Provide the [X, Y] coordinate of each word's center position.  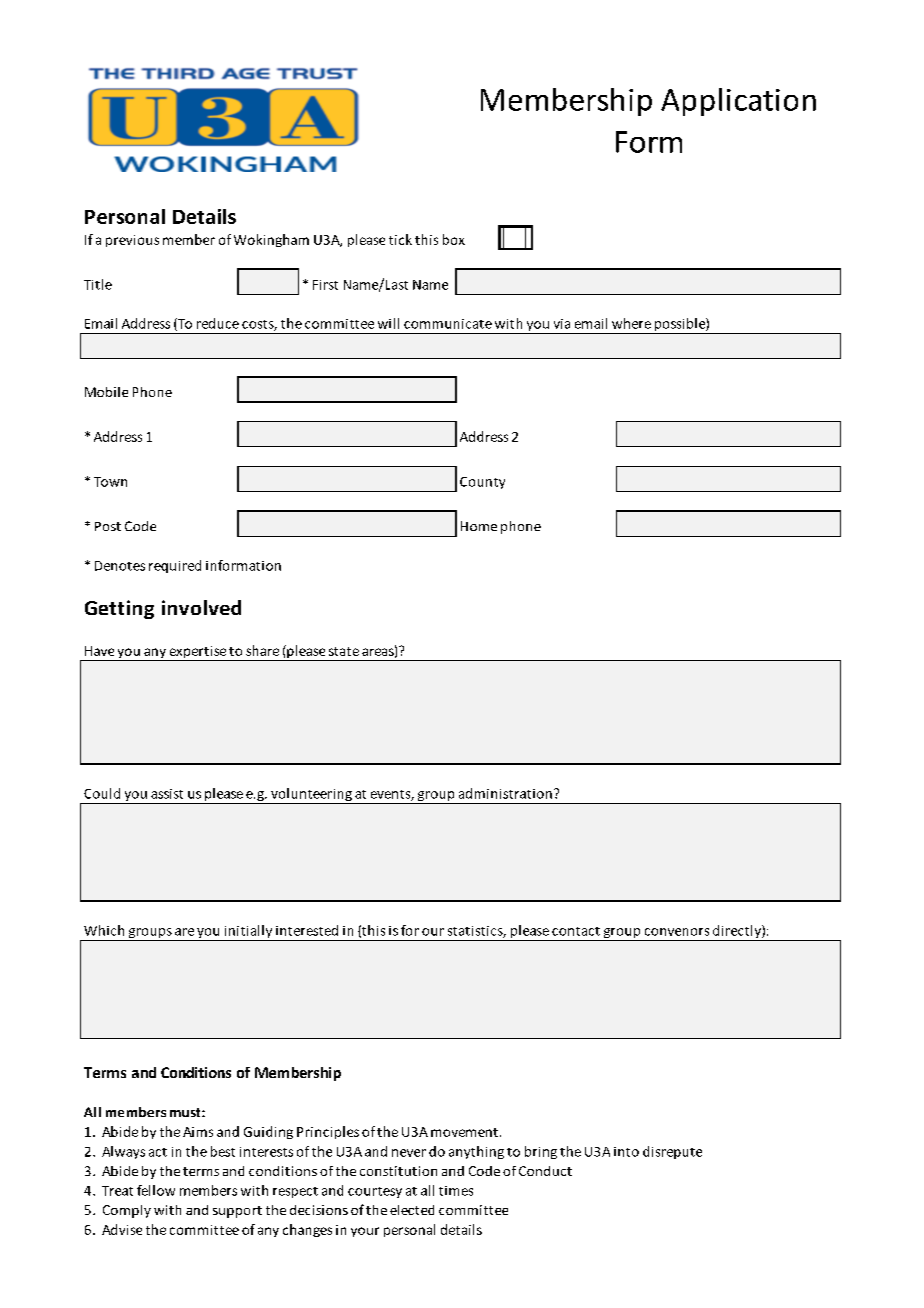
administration [505, 793]
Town [110, 482]
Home [479, 526]
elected [412, 1210]
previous [132, 241]
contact [576, 931]
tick [400, 239]
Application [738, 102]
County [482, 483]
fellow [156, 1190]
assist [167, 794]
